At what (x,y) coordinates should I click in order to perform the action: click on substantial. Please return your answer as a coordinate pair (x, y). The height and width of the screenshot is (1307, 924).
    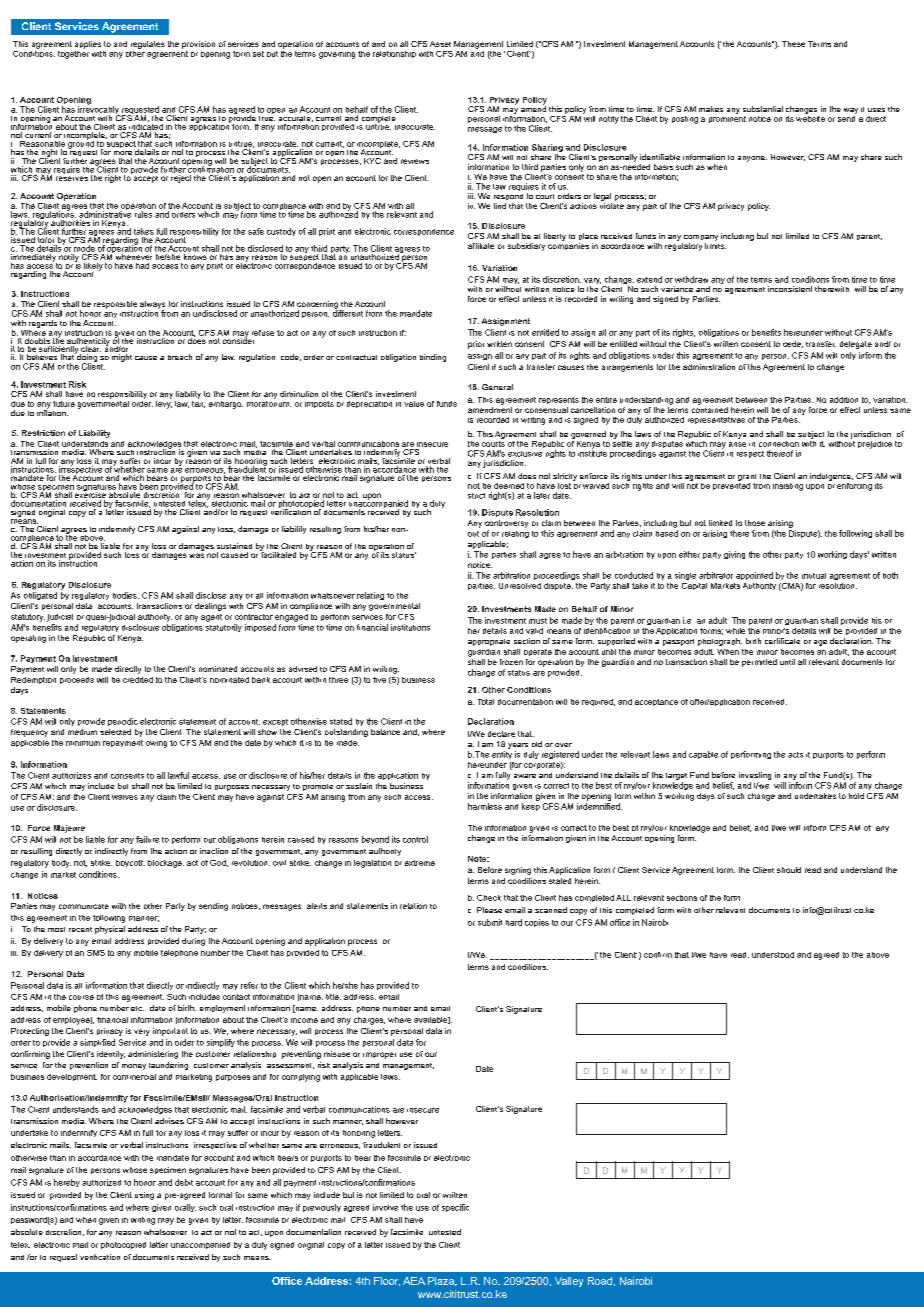
    Looking at the image, I should click on (763, 109).
